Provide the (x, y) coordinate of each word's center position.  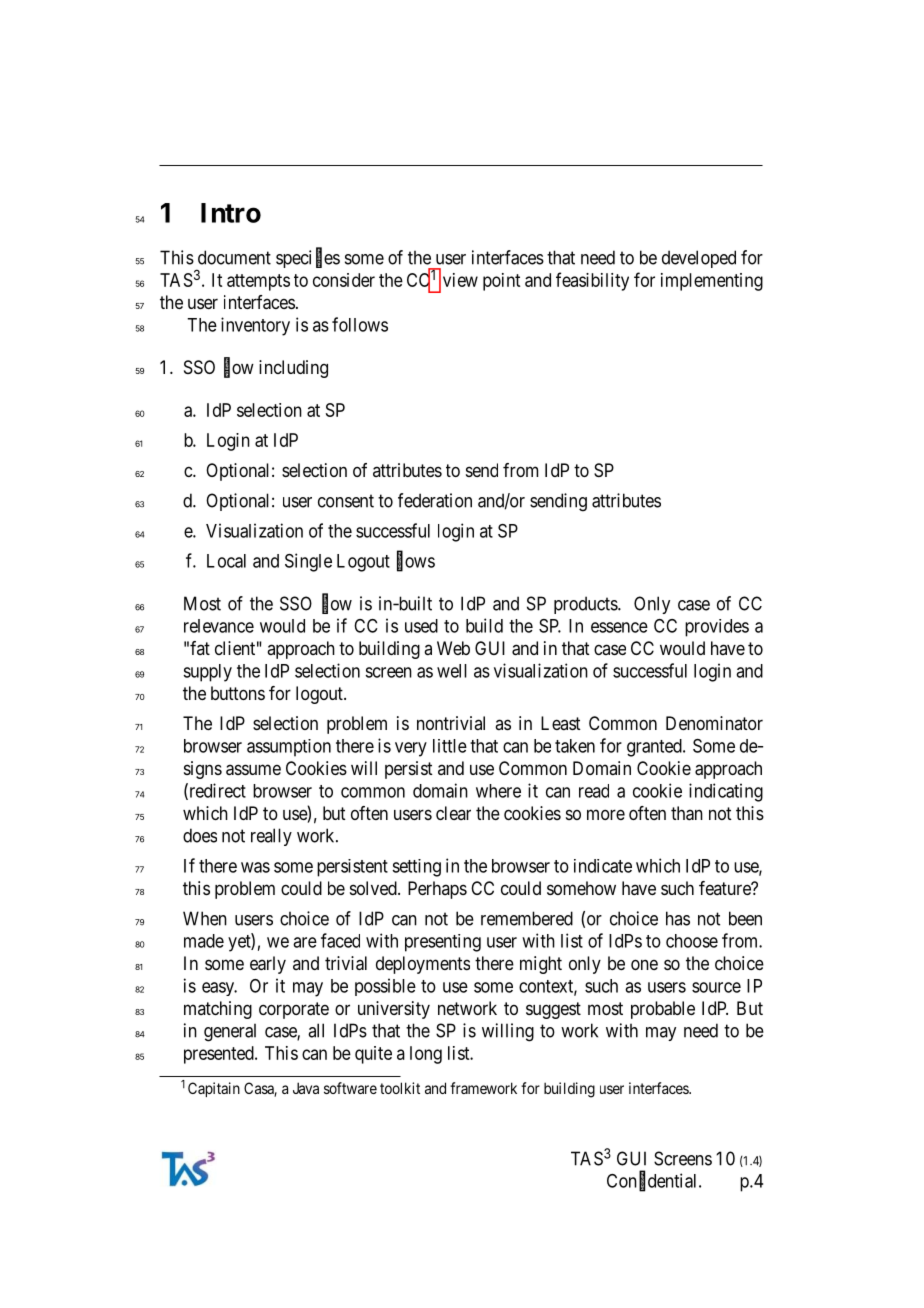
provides (717, 628)
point (501, 282)
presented (220, 1055)
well (452, 671)
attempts (258, 282)
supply (207, 673)
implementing (712, 282)
